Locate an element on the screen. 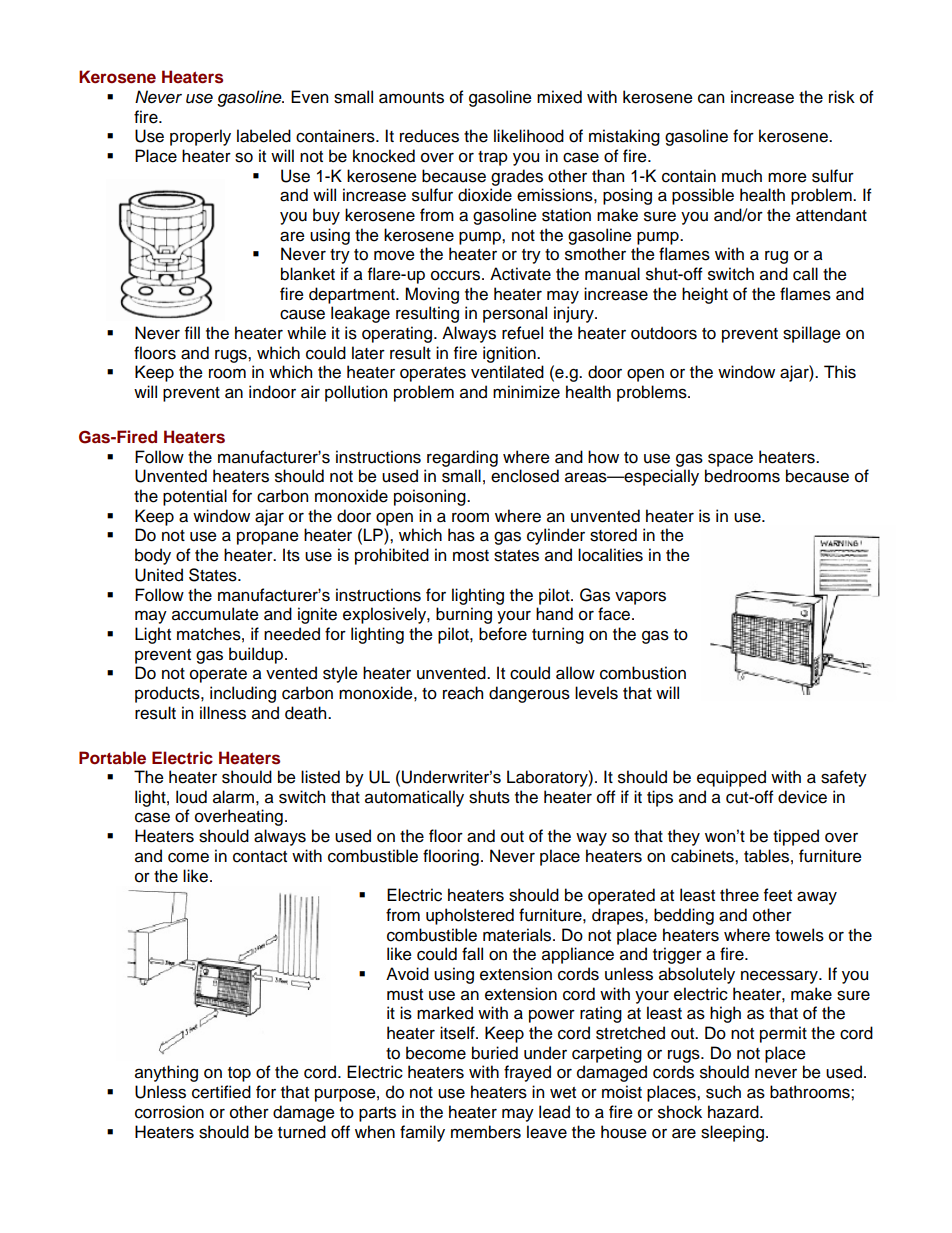 Image resolution: width=952 pixels, height=1233 pixels. upholstered is located at coordinates (470, 916).
